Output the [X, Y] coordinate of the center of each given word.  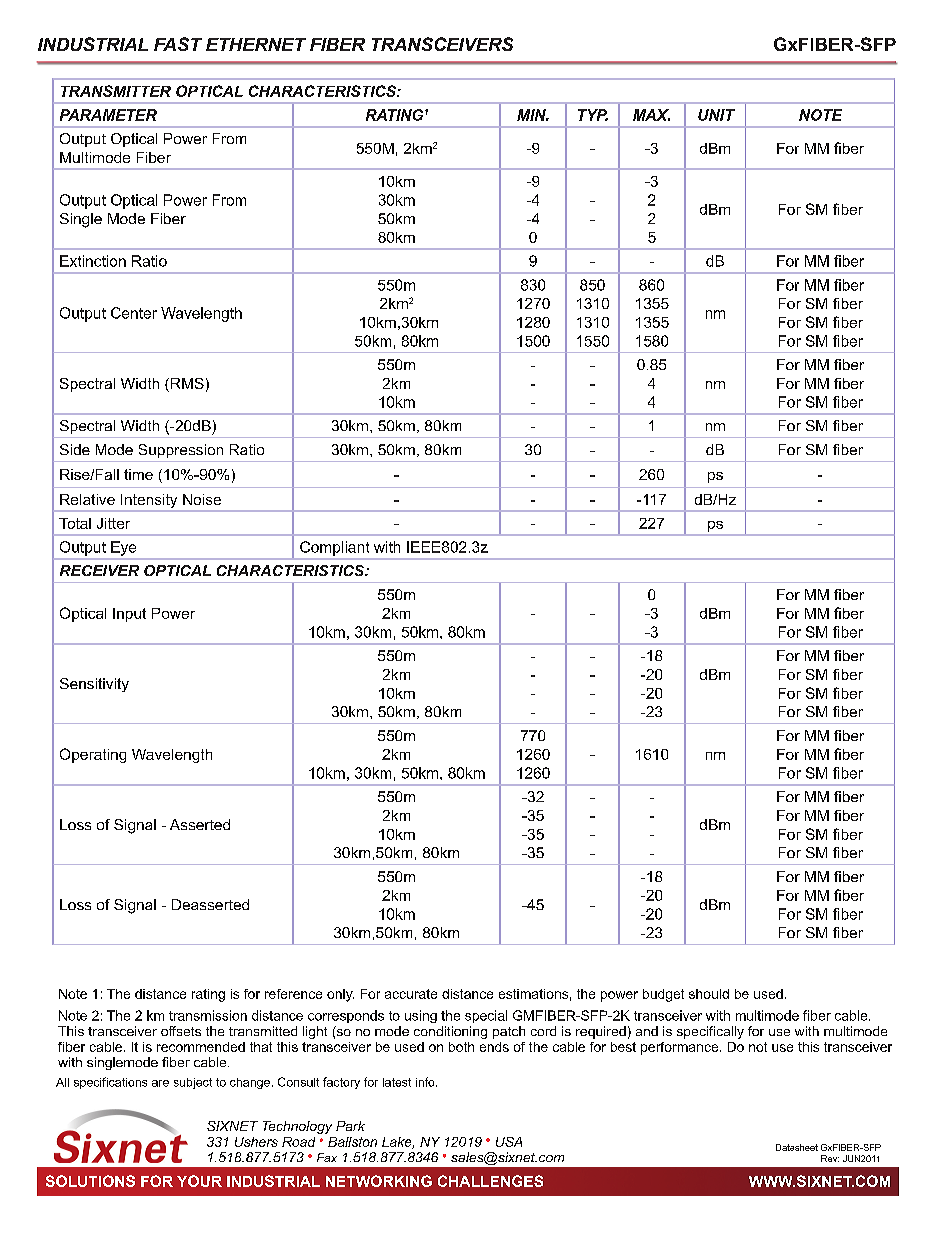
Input [129, 615]
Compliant [334, 548]
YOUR [199, 1181]
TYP [593, 115]
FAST [178, 44]
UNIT [716, 115]
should [709, 994]
